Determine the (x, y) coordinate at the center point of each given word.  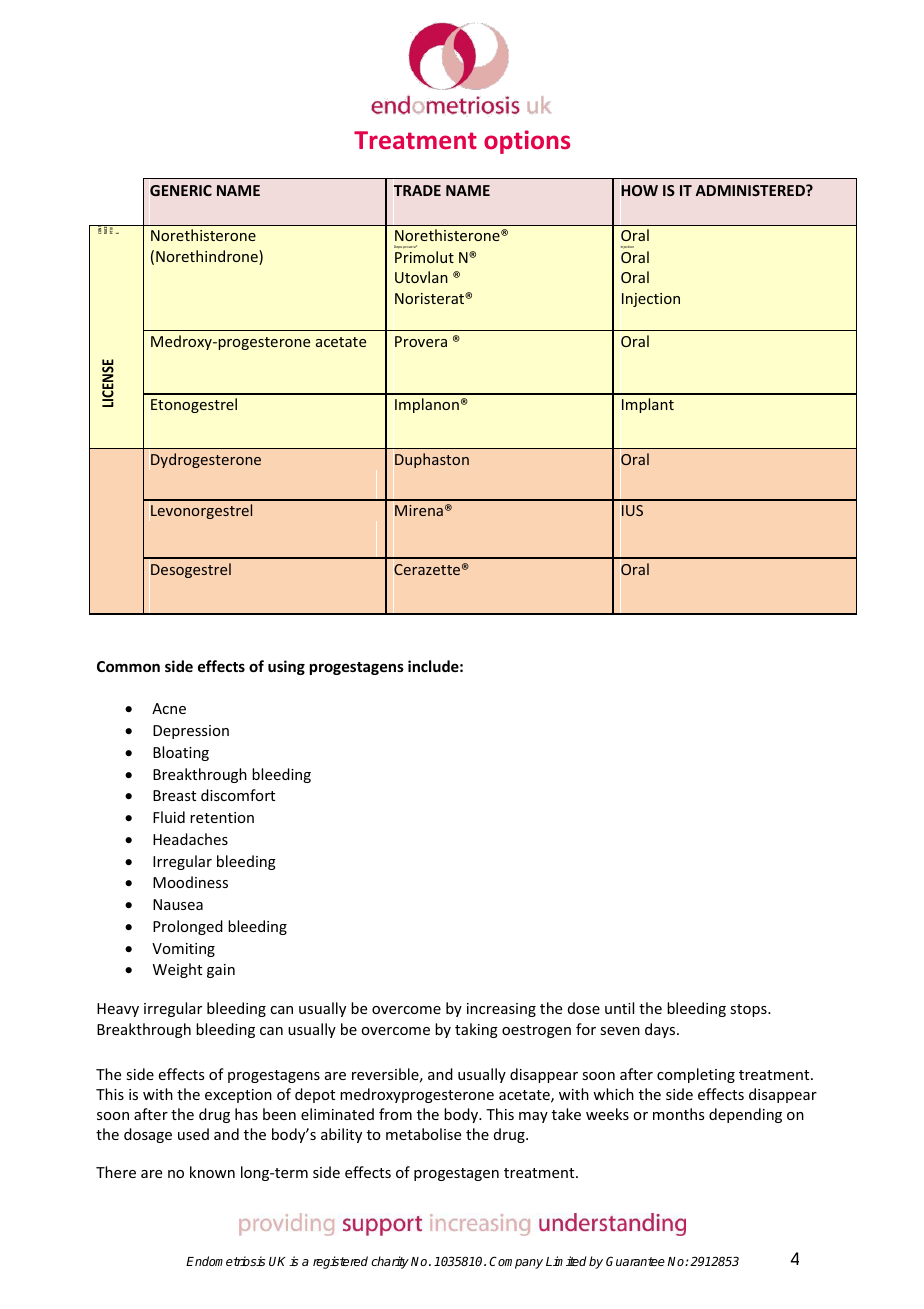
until (619, 1008)
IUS (632, 510)
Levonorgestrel (201, 511)
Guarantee (635, 1261)
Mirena (419, 510)
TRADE (417, 190)
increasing (501, 1010)
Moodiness (190, 882)
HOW (639, 190)
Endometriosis (225, 1261)
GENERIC (181, 190)
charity (390, 1262)
